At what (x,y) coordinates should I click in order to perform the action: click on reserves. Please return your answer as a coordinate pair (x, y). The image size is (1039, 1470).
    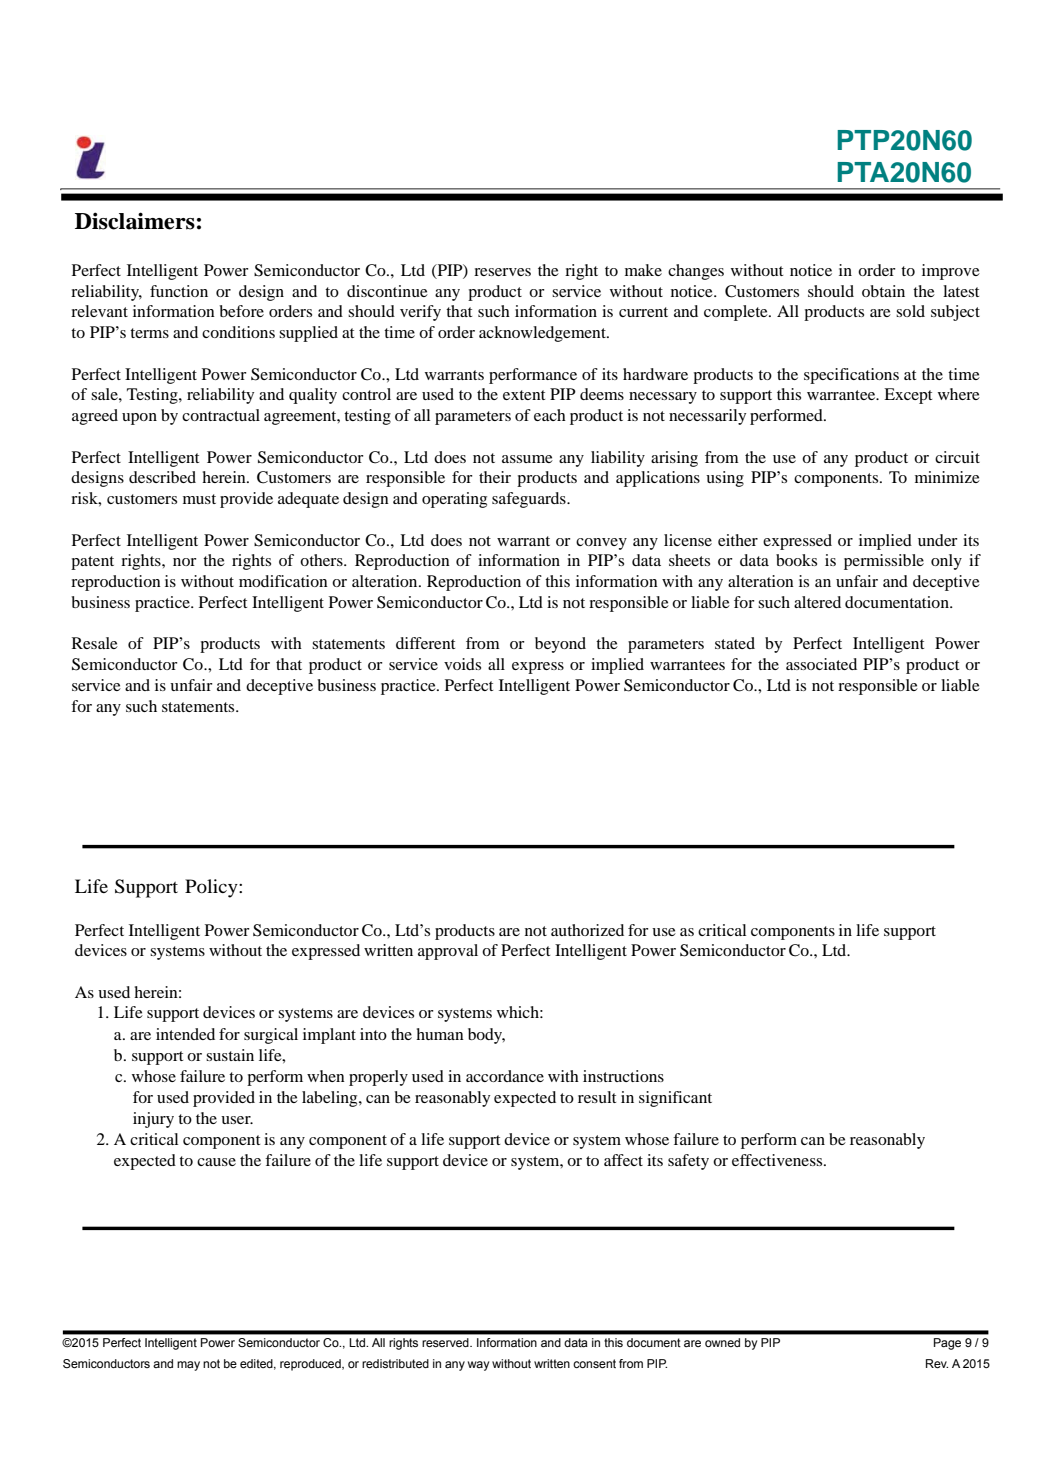
    Looking at the image, I should click on (502, 272).
